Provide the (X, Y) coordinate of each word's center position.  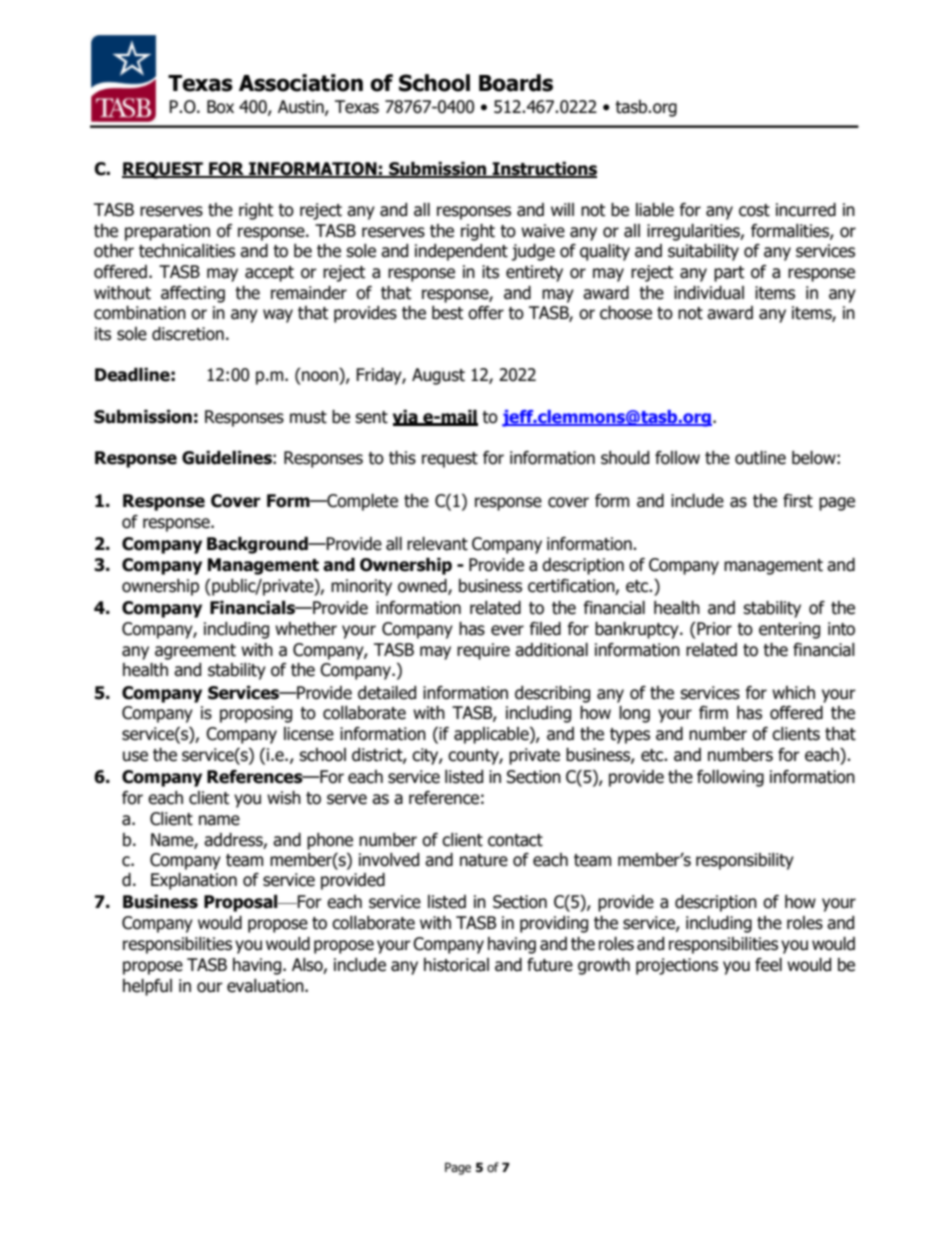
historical (456, 965)
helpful (147, 987)
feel (768, 965)
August (438, 376)
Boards (516, 83)
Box (220, 107)
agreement (195, 652)
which (793, 693)
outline (760, 458)
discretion (188, 334)
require (483, 651)
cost (754, 210)
